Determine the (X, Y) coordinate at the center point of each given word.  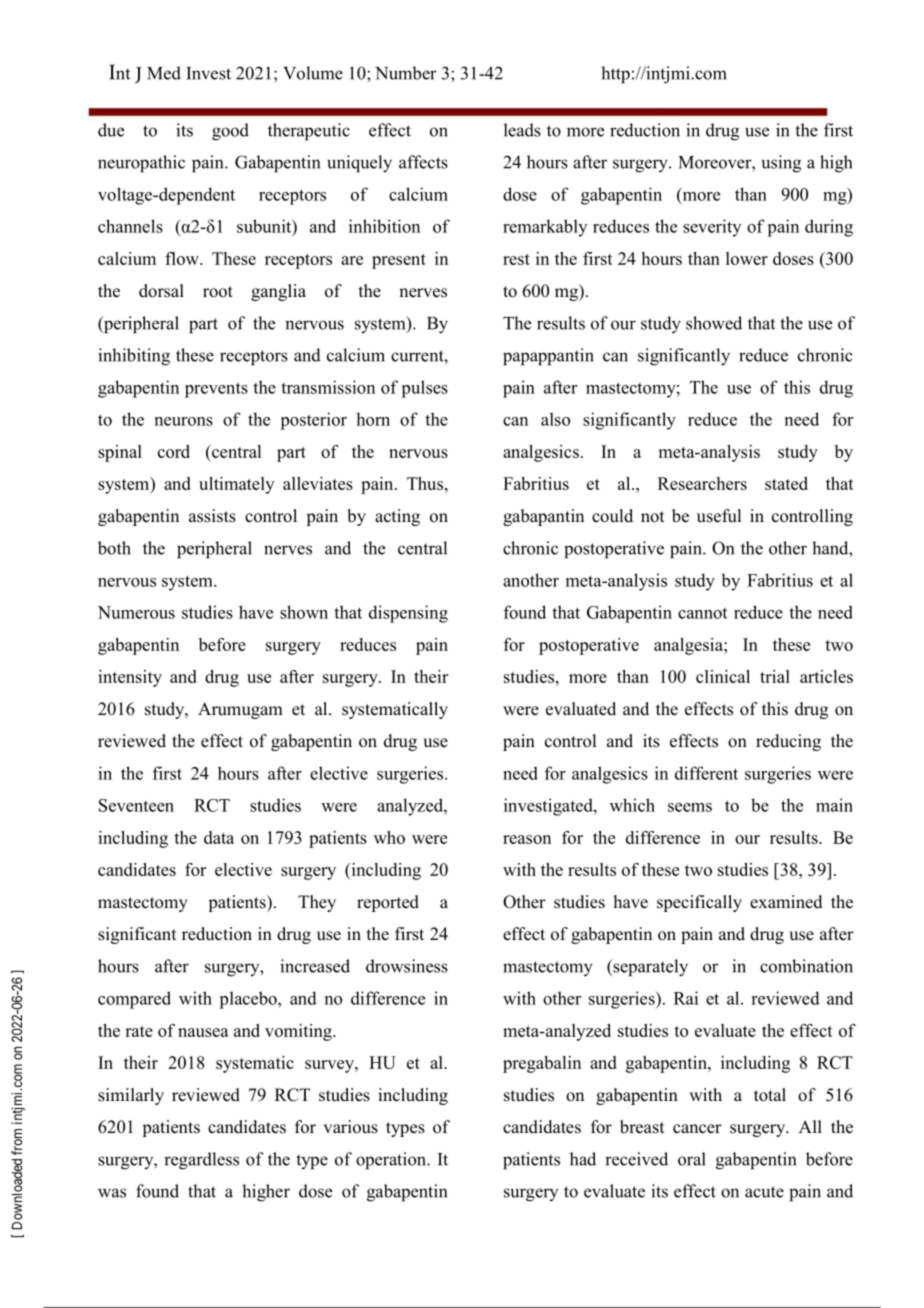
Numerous (136, 612)
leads (522, 130)
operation (392, 1161)
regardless (201, 1161)
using (781, 164)
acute (764, 1192)
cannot (702, 613)
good (230, 132)
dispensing (408, 614)
